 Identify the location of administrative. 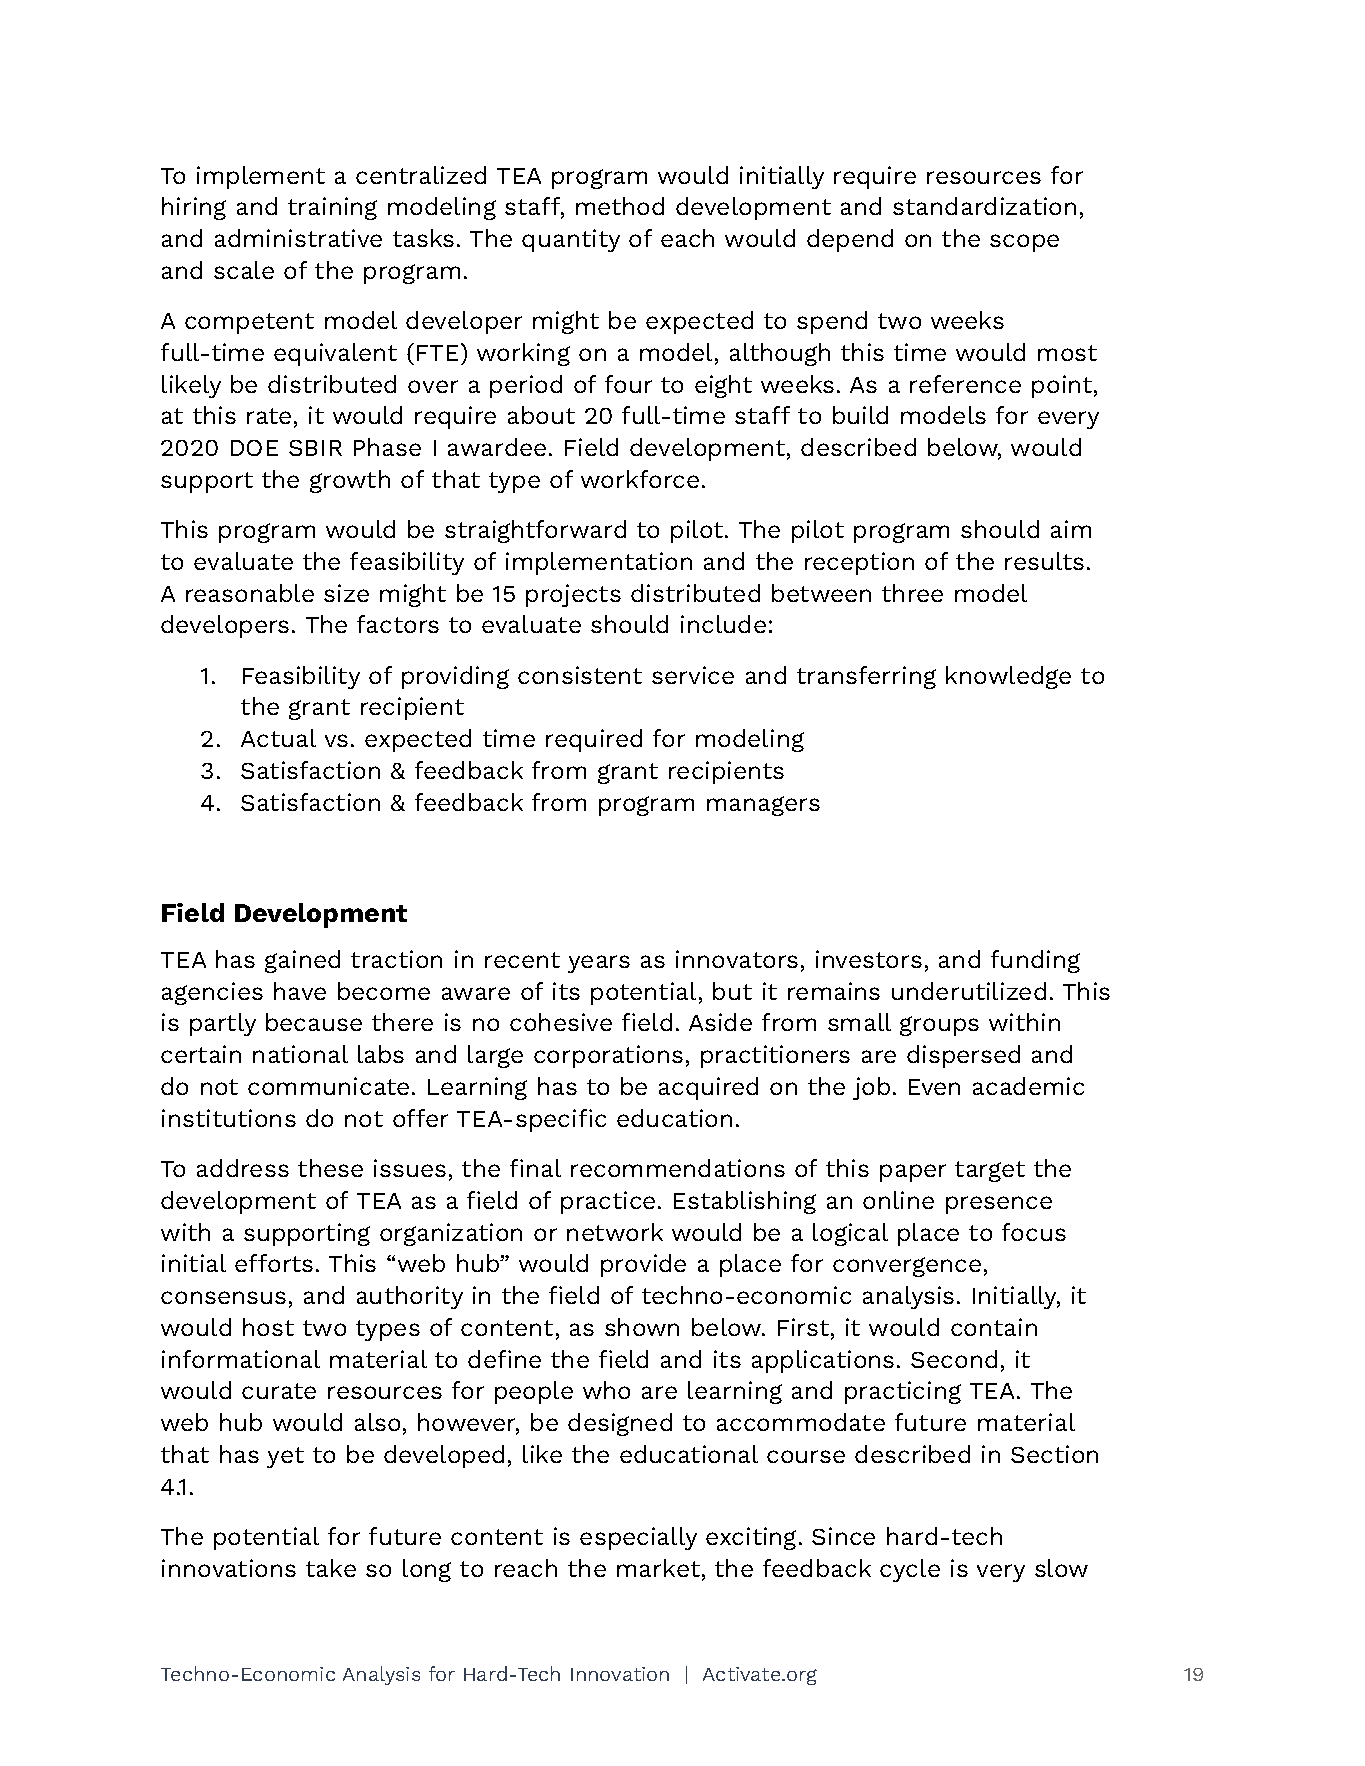
(298, 238).
